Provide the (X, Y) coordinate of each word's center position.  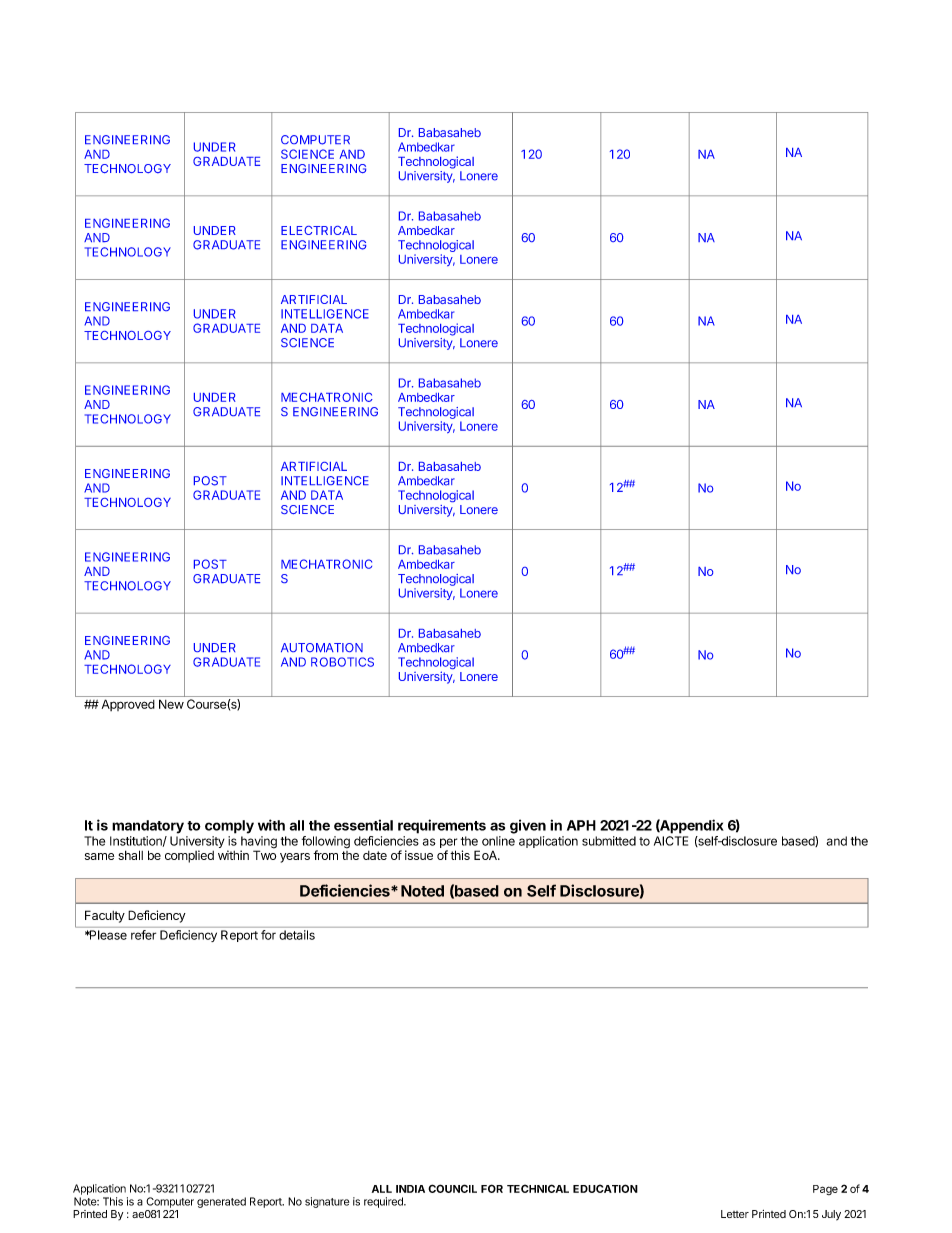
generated (221, 1202)
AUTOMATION (322, 647)
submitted (609, 841)
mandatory (148, 827)
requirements (442, 826)
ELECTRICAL (319, 230)
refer (143, 935)
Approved (128, 705)
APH (581, 825)
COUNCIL (452, 1188)
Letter (735, 1214)
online (498, 841)
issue (419, 855)
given (528, 826)
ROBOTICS (342, 662)
